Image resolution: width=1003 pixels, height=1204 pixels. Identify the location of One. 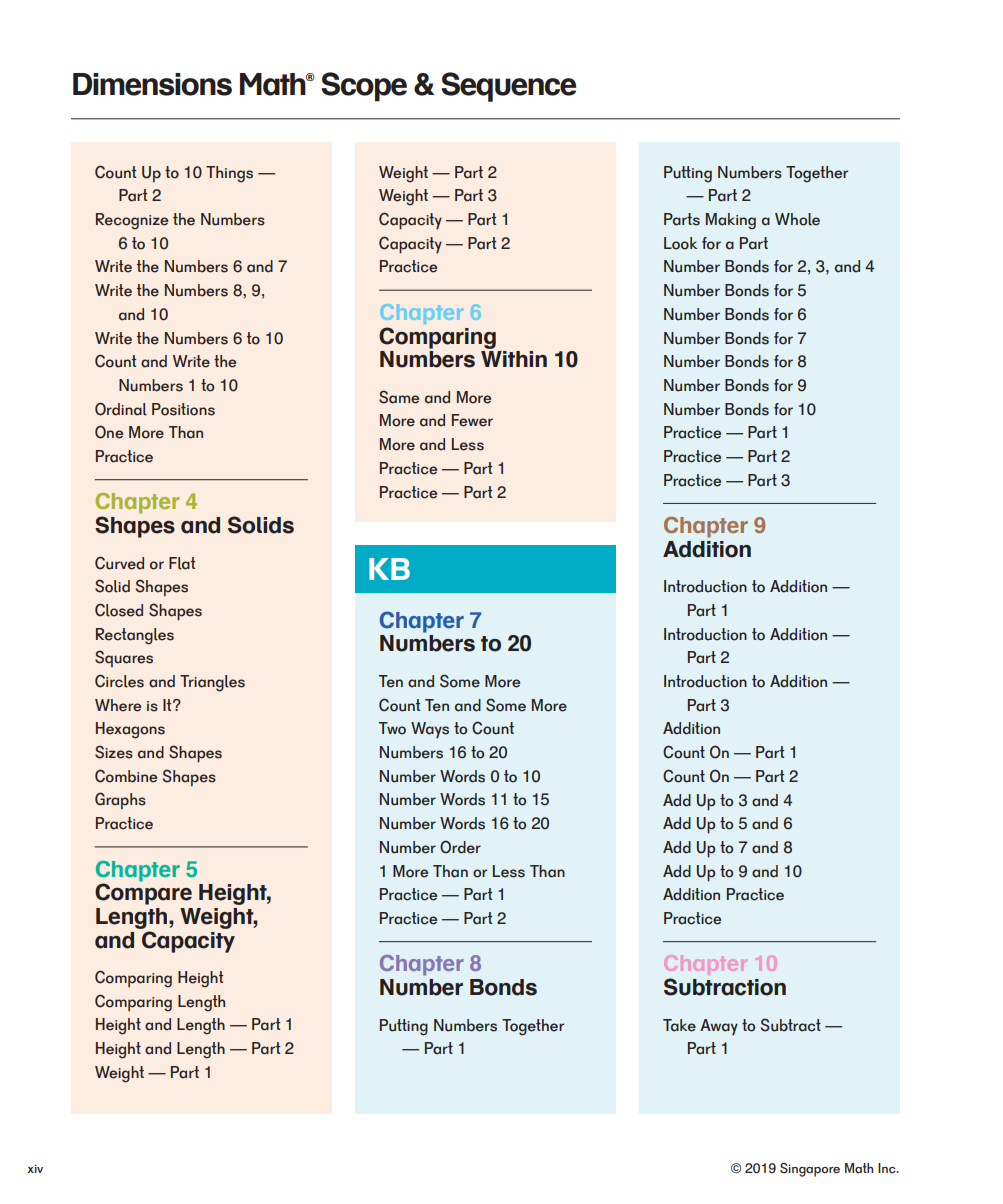
(109, 432).
